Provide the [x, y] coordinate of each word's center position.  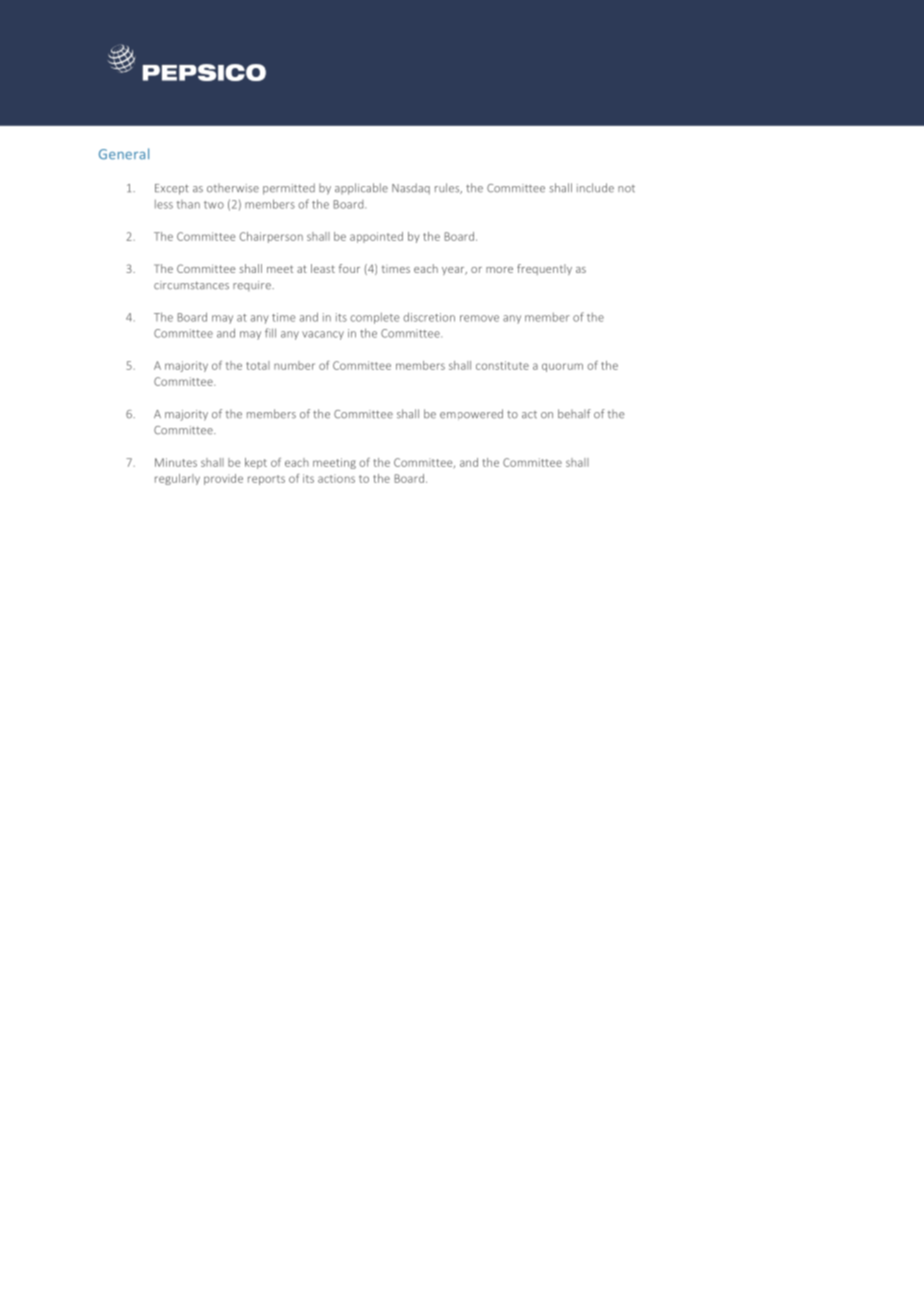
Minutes [176, 462]
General [124, 154]
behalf [574, 414]
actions [336, 478]
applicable [361, 189]
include [595, 188]
